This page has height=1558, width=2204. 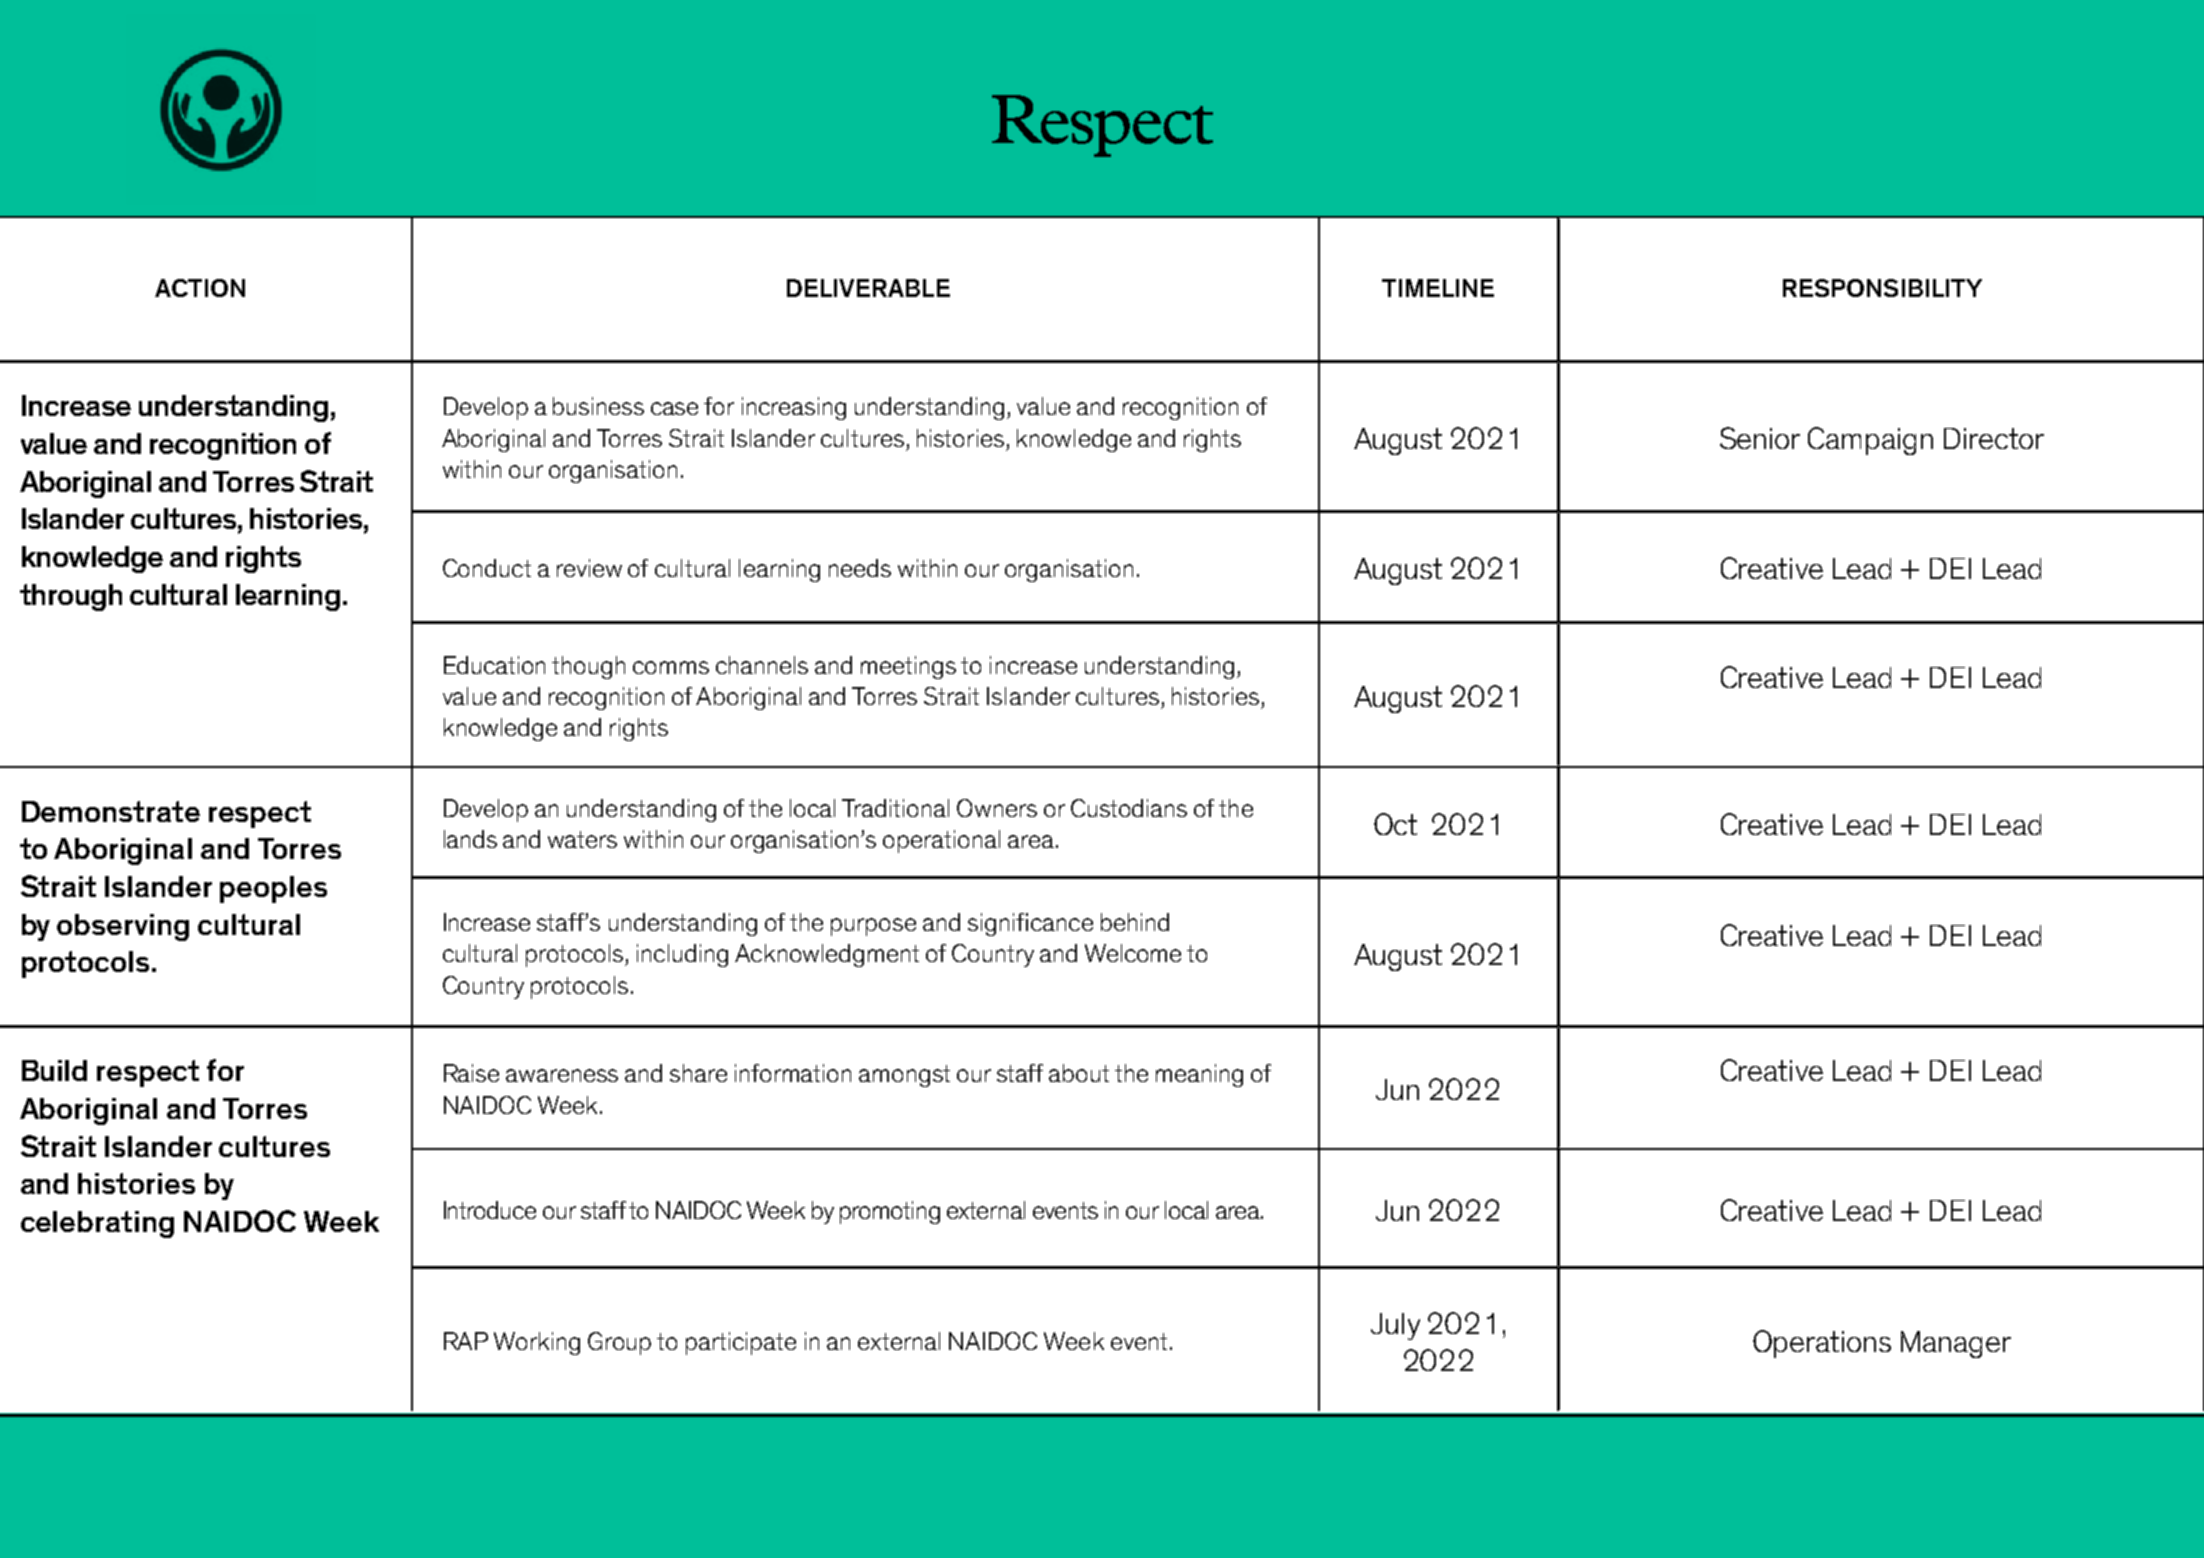 I want to click on DELIVERABLE, so click(x=868, y=288).
